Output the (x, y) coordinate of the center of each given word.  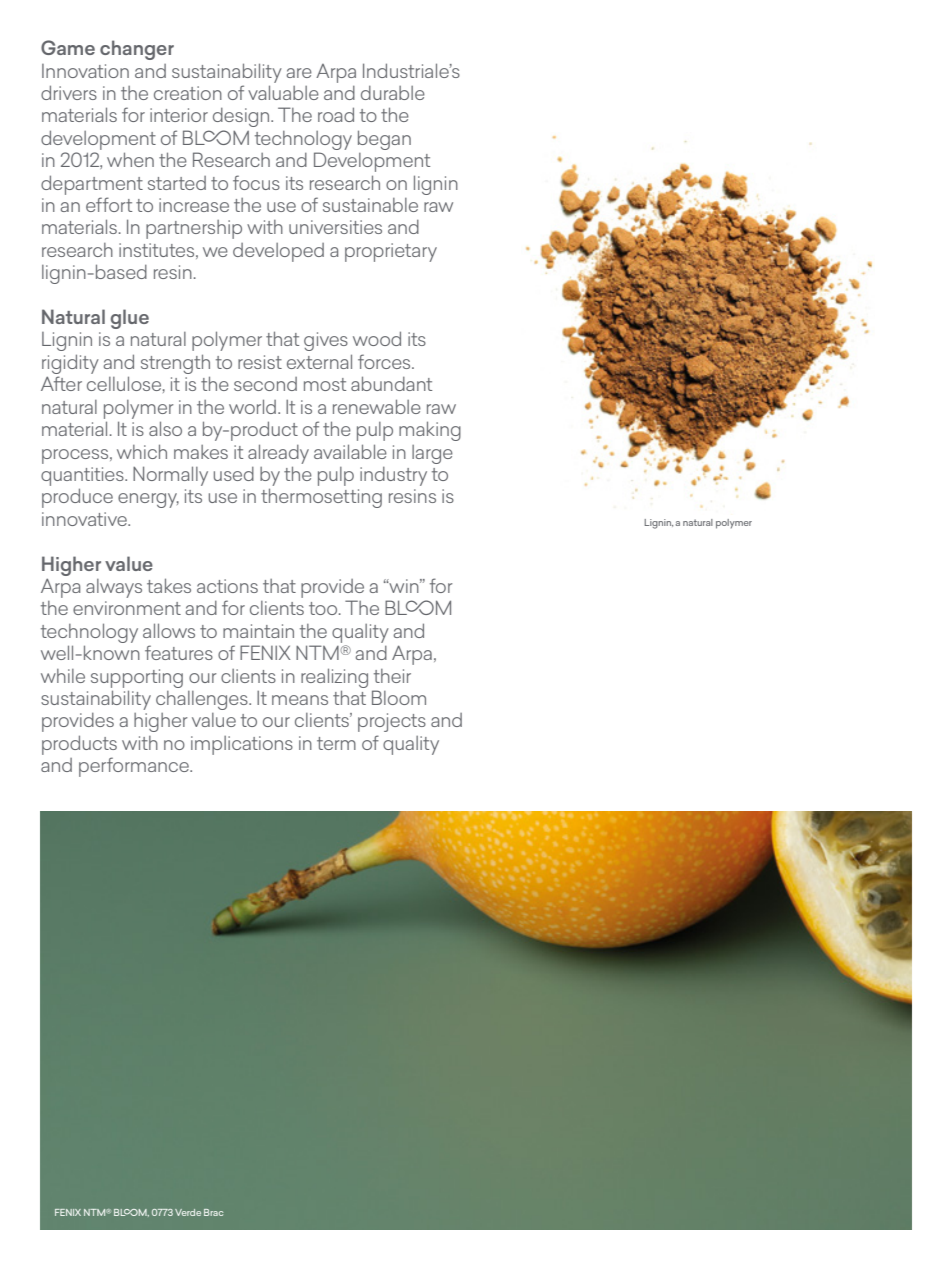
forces (385, 361)
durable (393, 93)
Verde (188, 1212)
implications (242, 745)
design (242, 117)
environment (127, 608)
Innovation (85, 71)
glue (130, 319)
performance (135, 767)
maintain (258, 631)
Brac (213, 1212)
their (392, 676)
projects (392, 722)
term (336, 743)
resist (260, 362)
